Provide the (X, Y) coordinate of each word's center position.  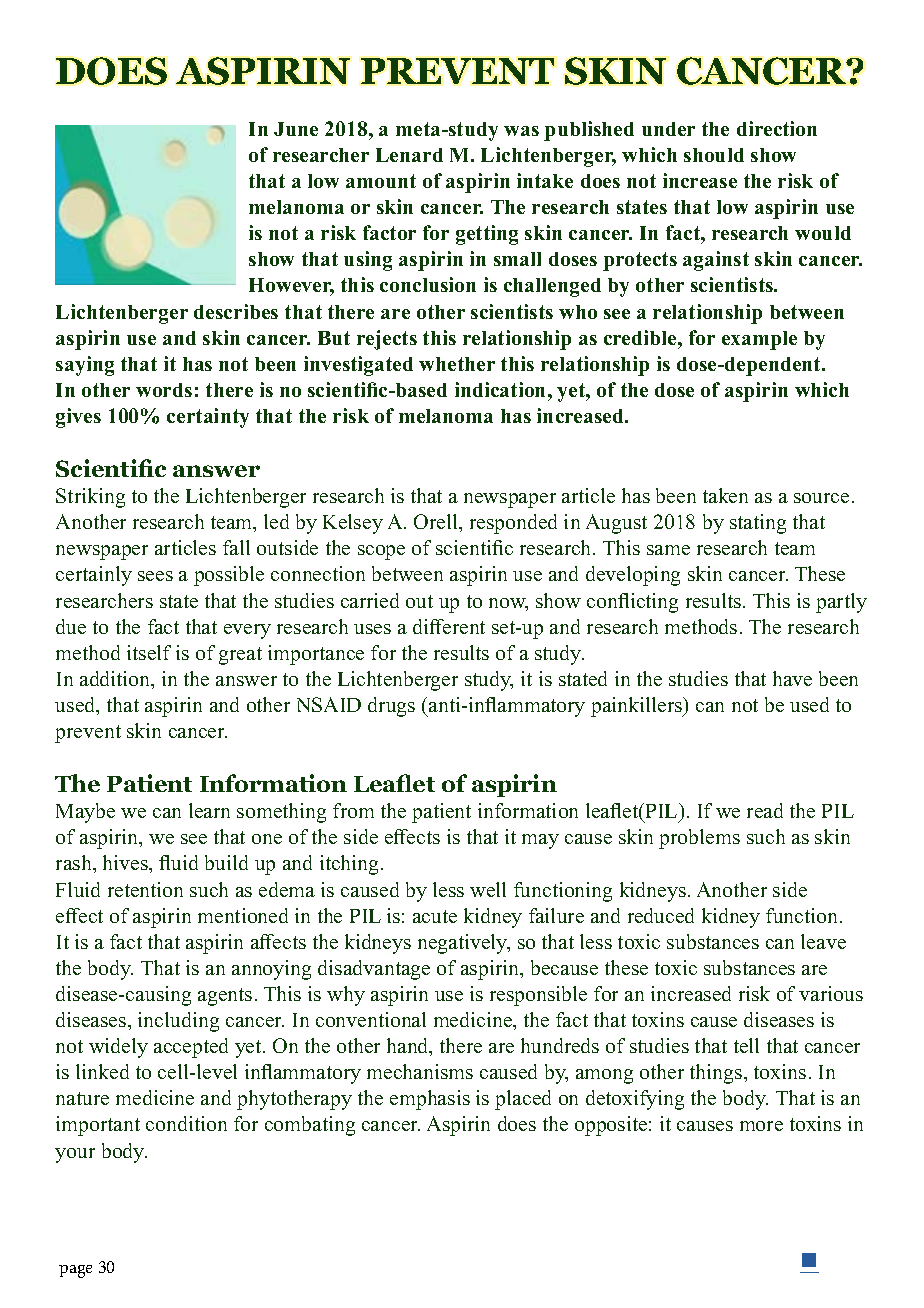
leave (823, 941)
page (75, 1271)
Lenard (409, 155)
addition (116, 680)
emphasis (430, 1100)
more (761, 1126)
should (714, 155)
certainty (208, 418)
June (296, 129)
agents (225, 997)
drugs (391, 707)
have (792, 678)
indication (502, 389)
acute (435, 916)
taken (725, 495)
